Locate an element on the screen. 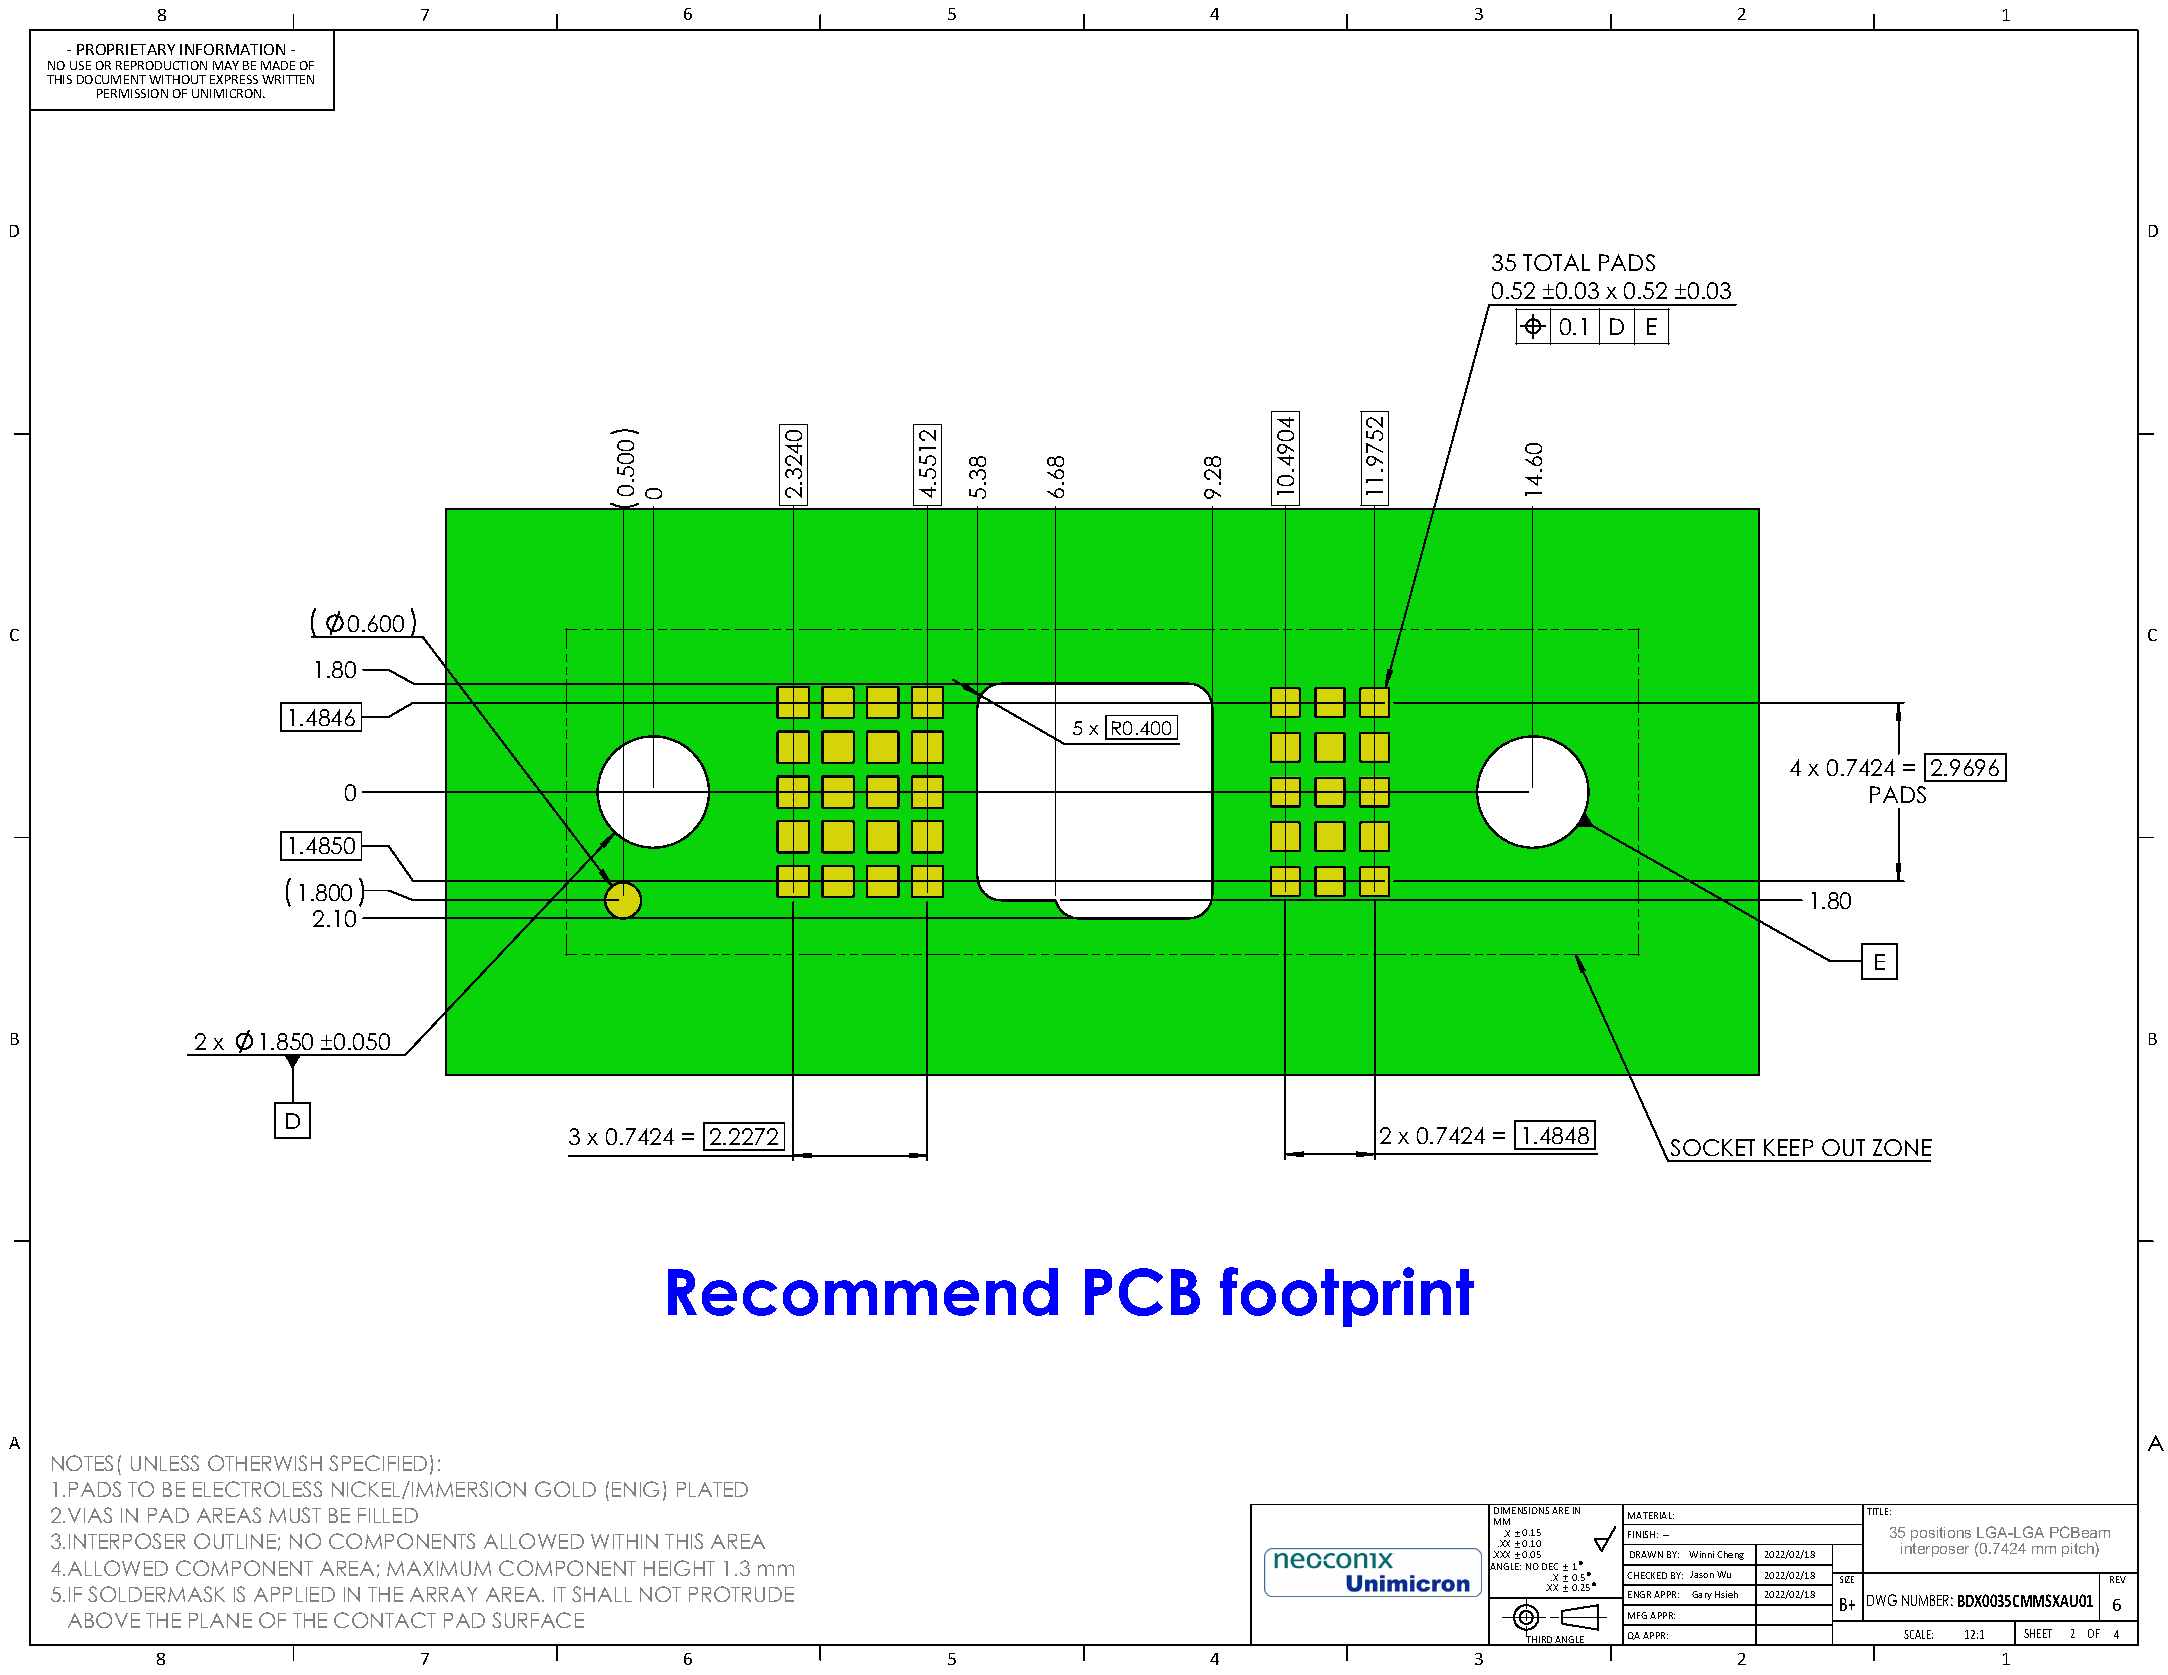  TOTAL is located at coordinates (1556, 262).
